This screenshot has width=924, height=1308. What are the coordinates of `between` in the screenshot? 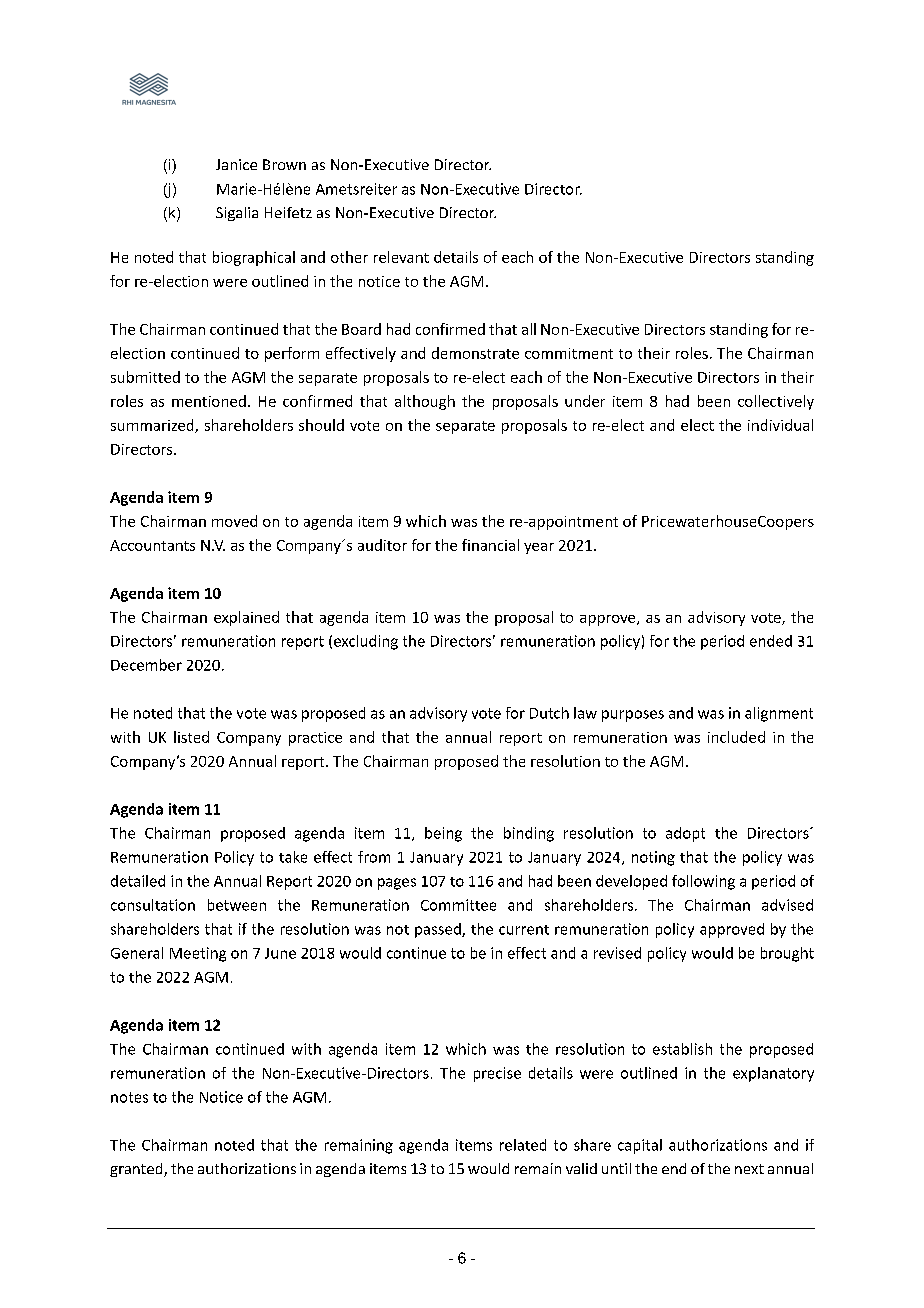 It's located at (237, 905).
